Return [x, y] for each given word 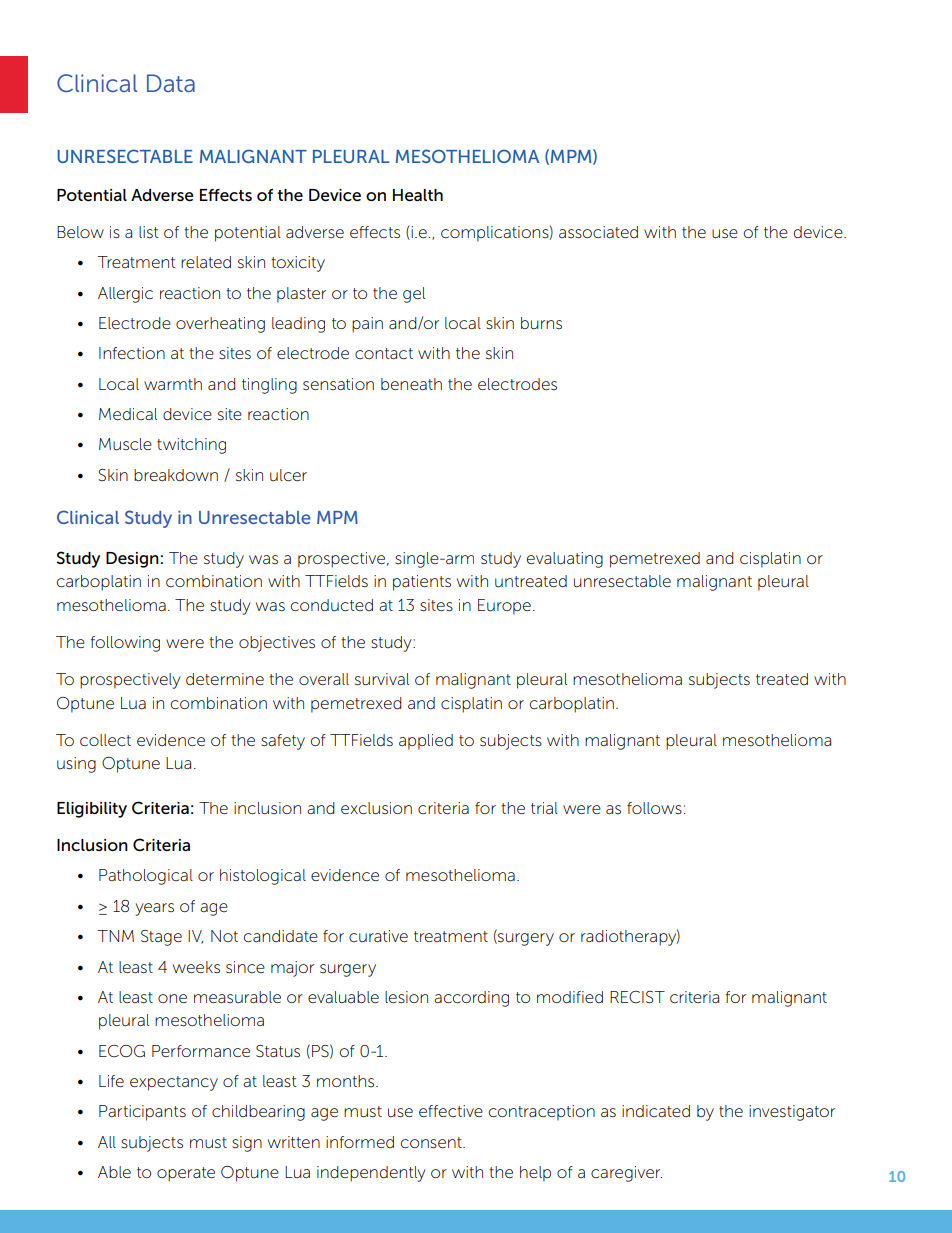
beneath [411, 384]
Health [418, 195]
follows [654, 808]
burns [541, 323]
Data [171, 83]
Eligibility [92, 810]
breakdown [176, 475]
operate [186, 1174]
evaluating [565, 560]
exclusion [376, 808]
